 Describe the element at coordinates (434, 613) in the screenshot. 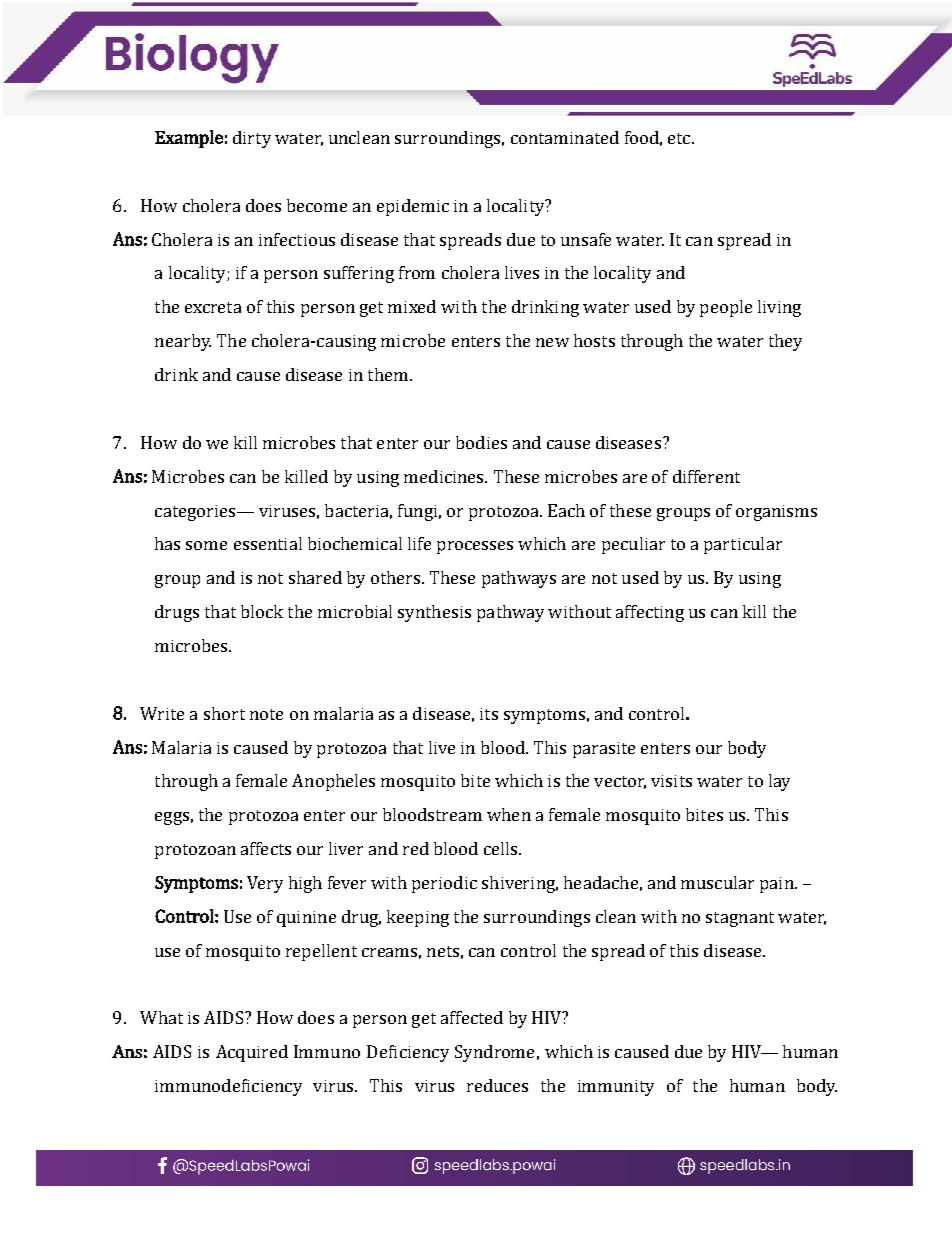

I see `synthesis` at that location.
